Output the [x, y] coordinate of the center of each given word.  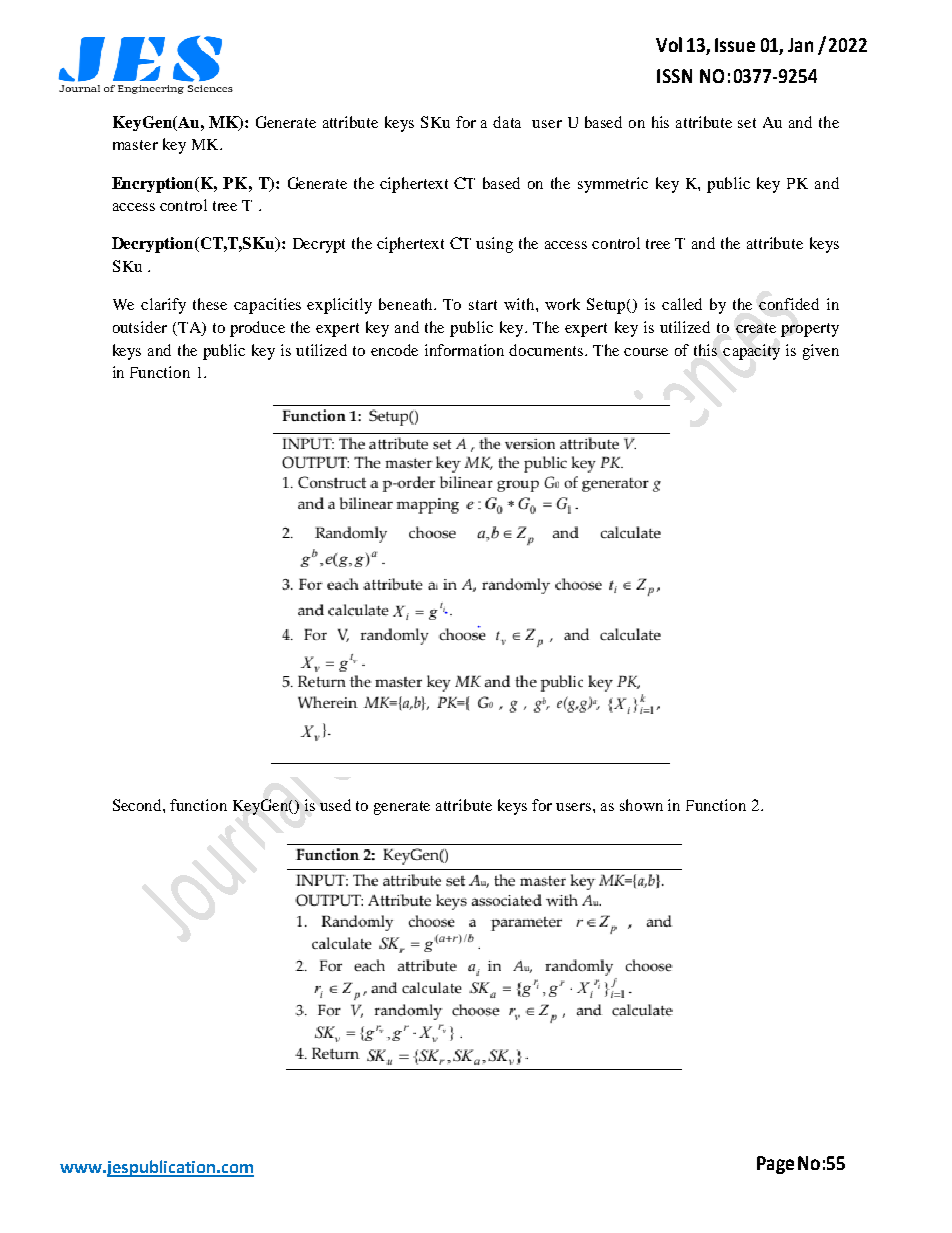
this [705, 350]
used [335, 805]
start [483, 305]
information [464, 350]
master [135, 145]
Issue [735, 45]
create [756, 328]
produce [257, 329]
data [507, 122]
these [210, 304]
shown [641, 805]
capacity [751, 352]
